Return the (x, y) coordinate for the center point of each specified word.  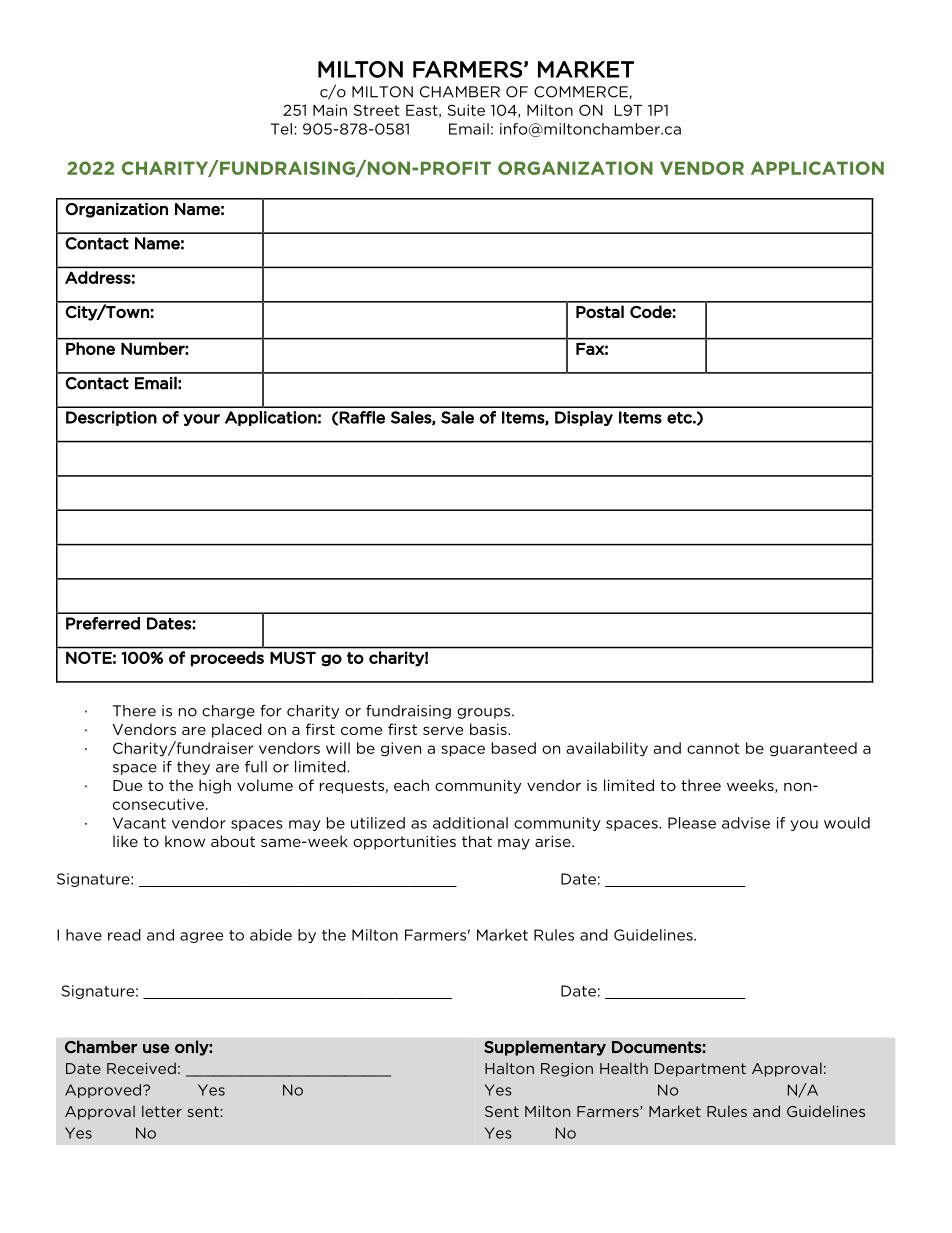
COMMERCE (582, 92)
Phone (90, 348)
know (185, 841)
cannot (713, 748)
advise (746, 823)
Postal (600, 311)
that (477, 841)
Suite (466, 110)
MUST (293, 657)
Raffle (362, 417)
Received (141, 1068)
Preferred (103, 623)
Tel (281, 129)
